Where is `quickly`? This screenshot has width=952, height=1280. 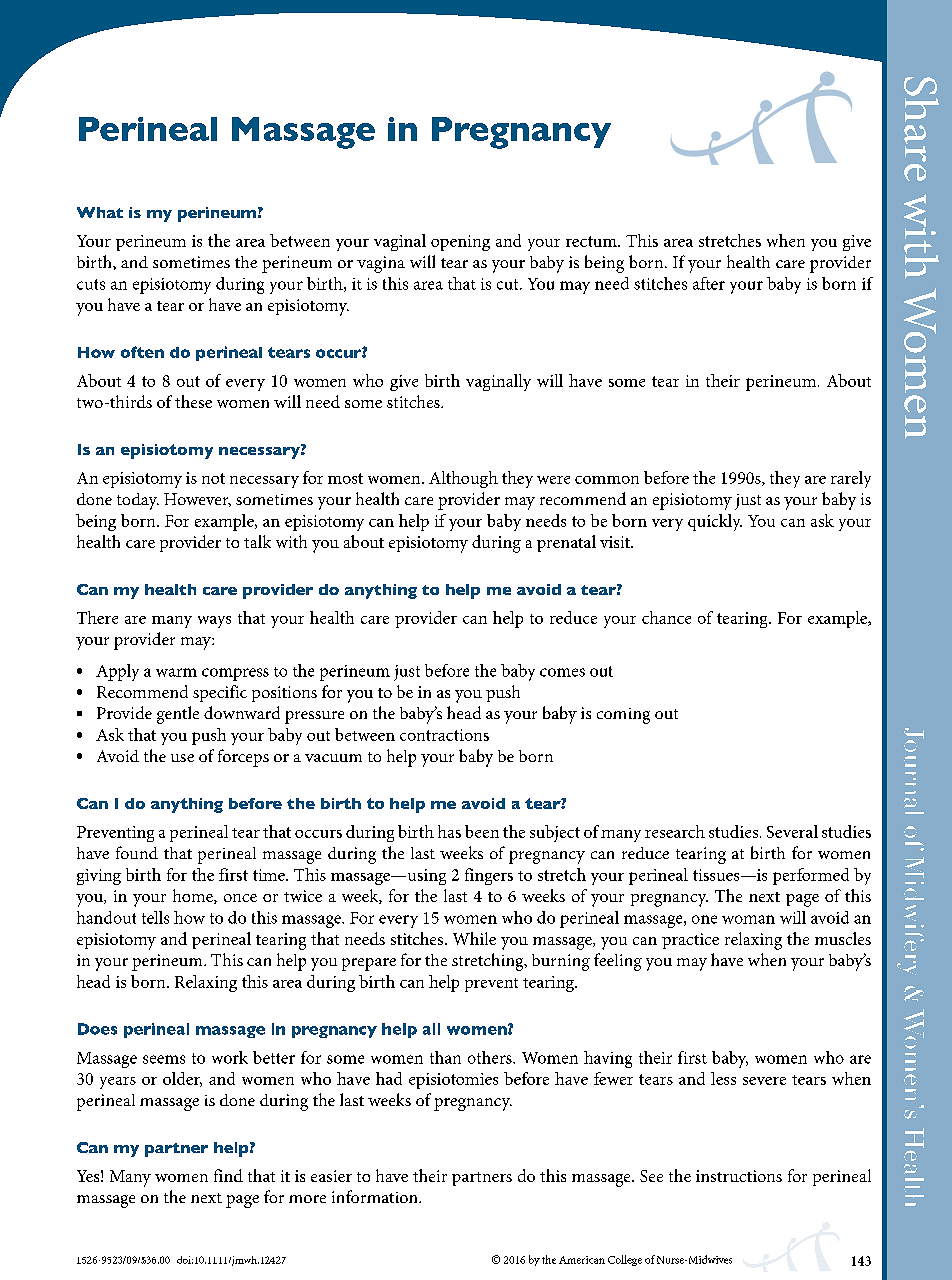 quickly is located at coordinates (715, 522).
